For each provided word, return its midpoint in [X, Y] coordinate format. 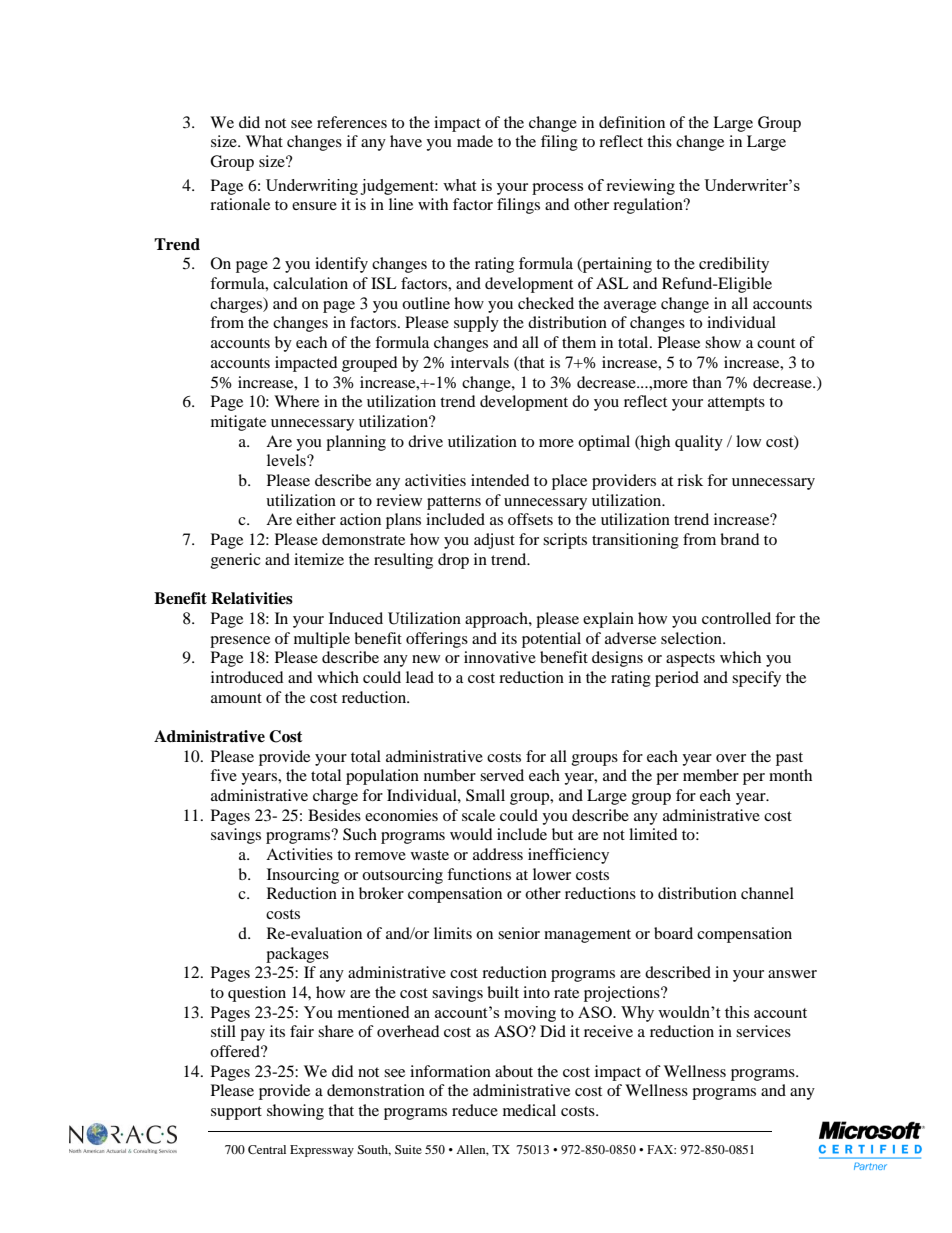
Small [485, 795]
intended [500, 480]
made [475, 141]
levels [287, 460]
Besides [334, 815]
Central [267, 1149]
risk [690, 480]
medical [529, 1110]
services [763, 1031]
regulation [649, 206]
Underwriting [312, 187]
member [711, 775]
